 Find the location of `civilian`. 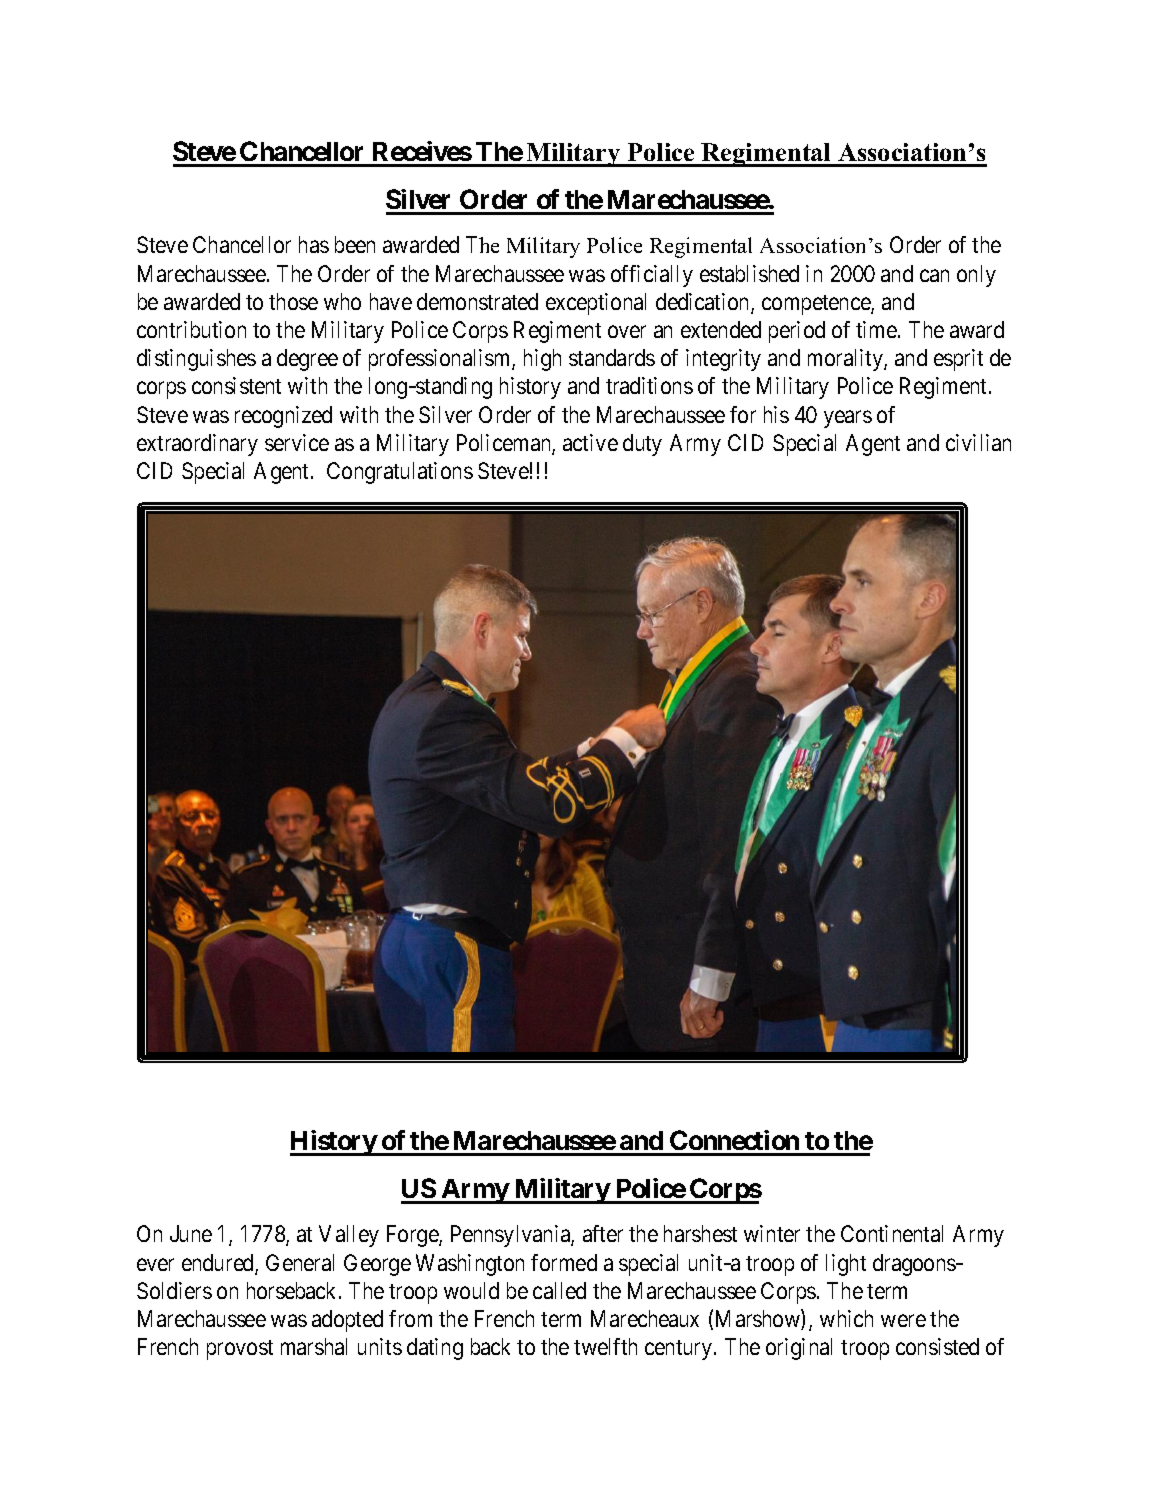

civilian is located at coordinates (978, 442).
